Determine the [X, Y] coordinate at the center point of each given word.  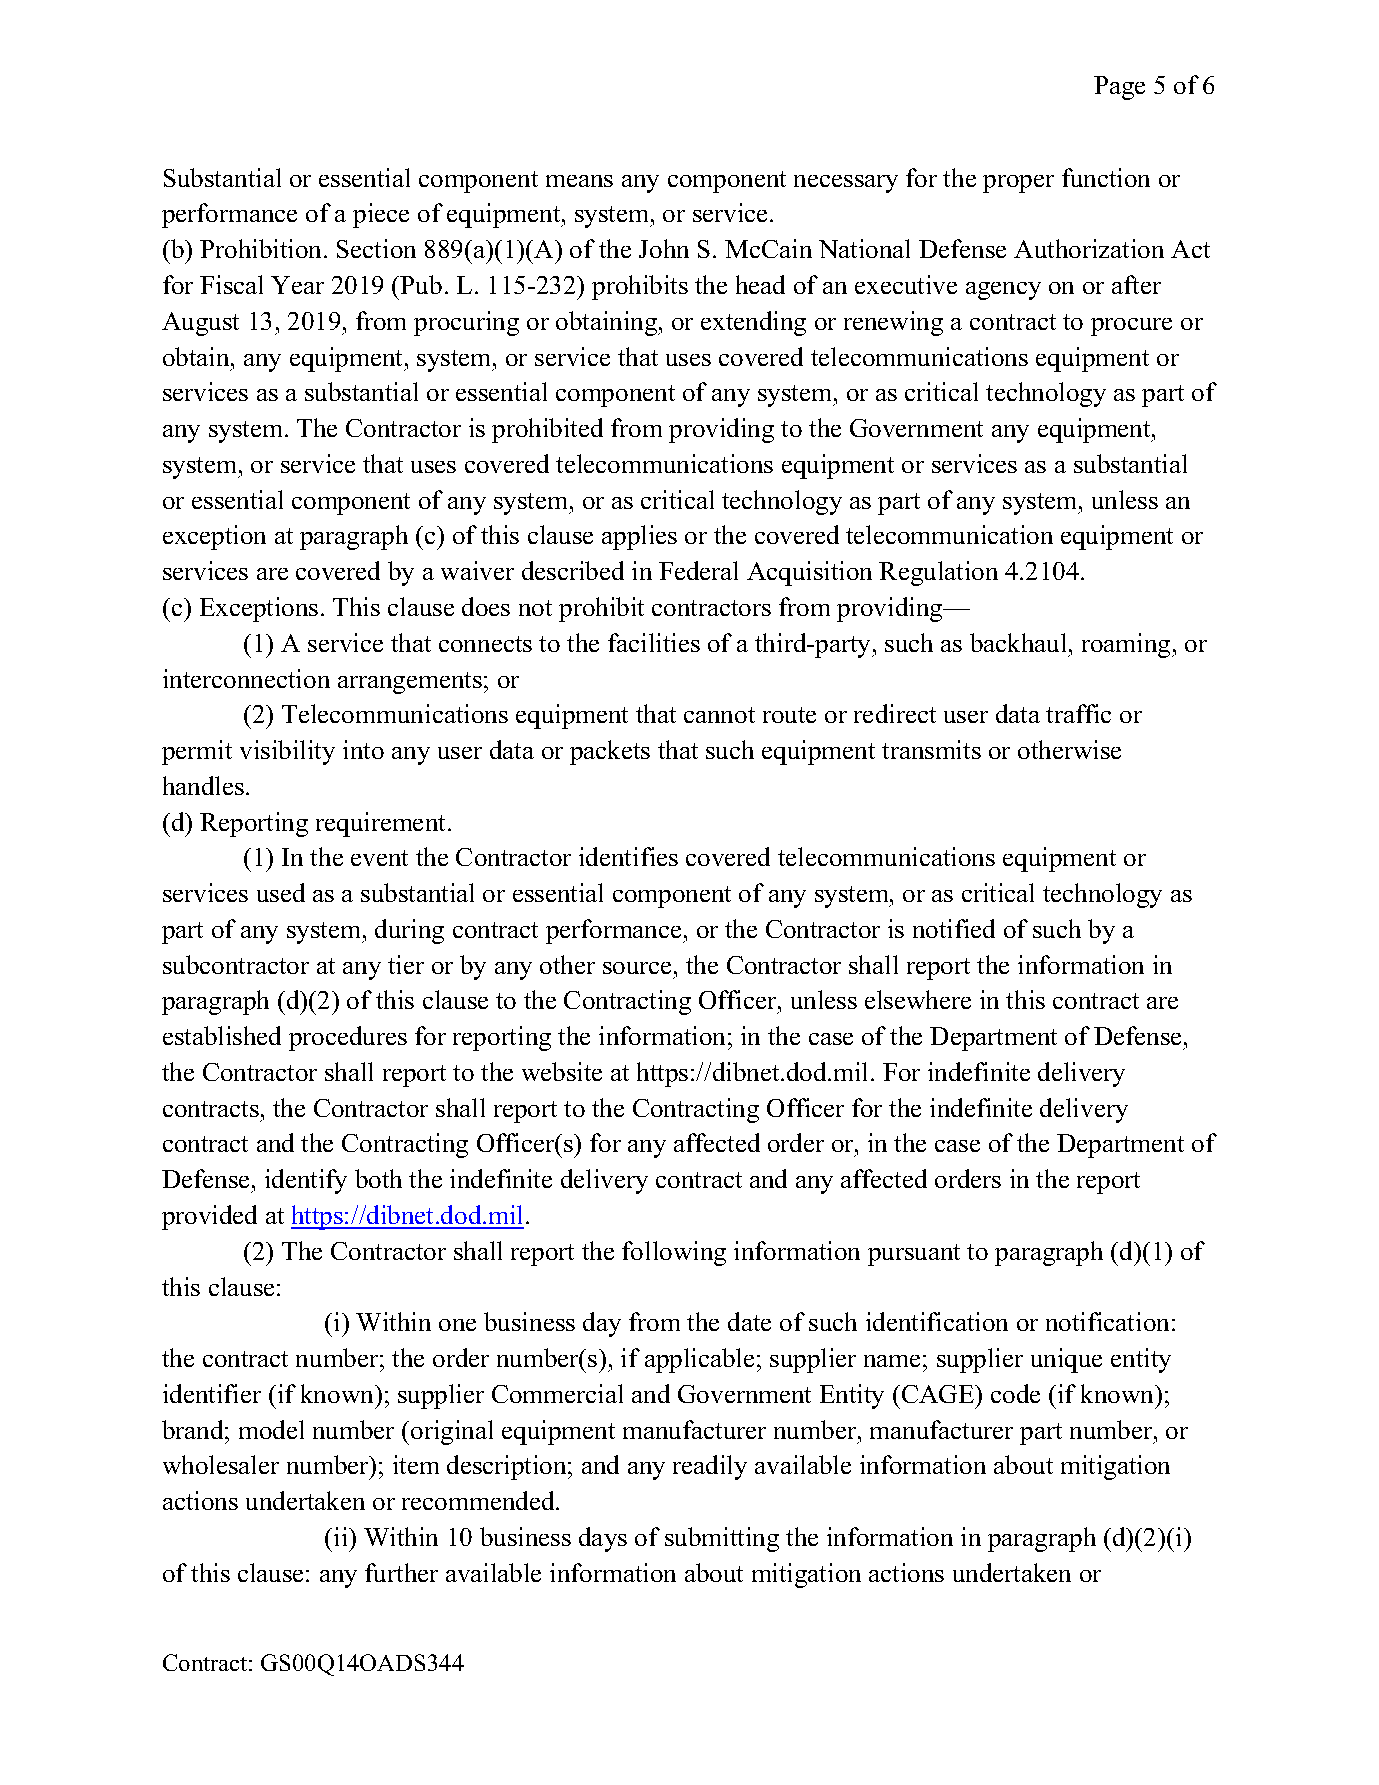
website [562, 1071]
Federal [698, 570]
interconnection [246, 678]
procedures [348, 1038]
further [401, 1572]
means [579, 181]
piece [381, 215]
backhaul [1020, 642]
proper [1018, 184]
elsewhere [918, 999]
